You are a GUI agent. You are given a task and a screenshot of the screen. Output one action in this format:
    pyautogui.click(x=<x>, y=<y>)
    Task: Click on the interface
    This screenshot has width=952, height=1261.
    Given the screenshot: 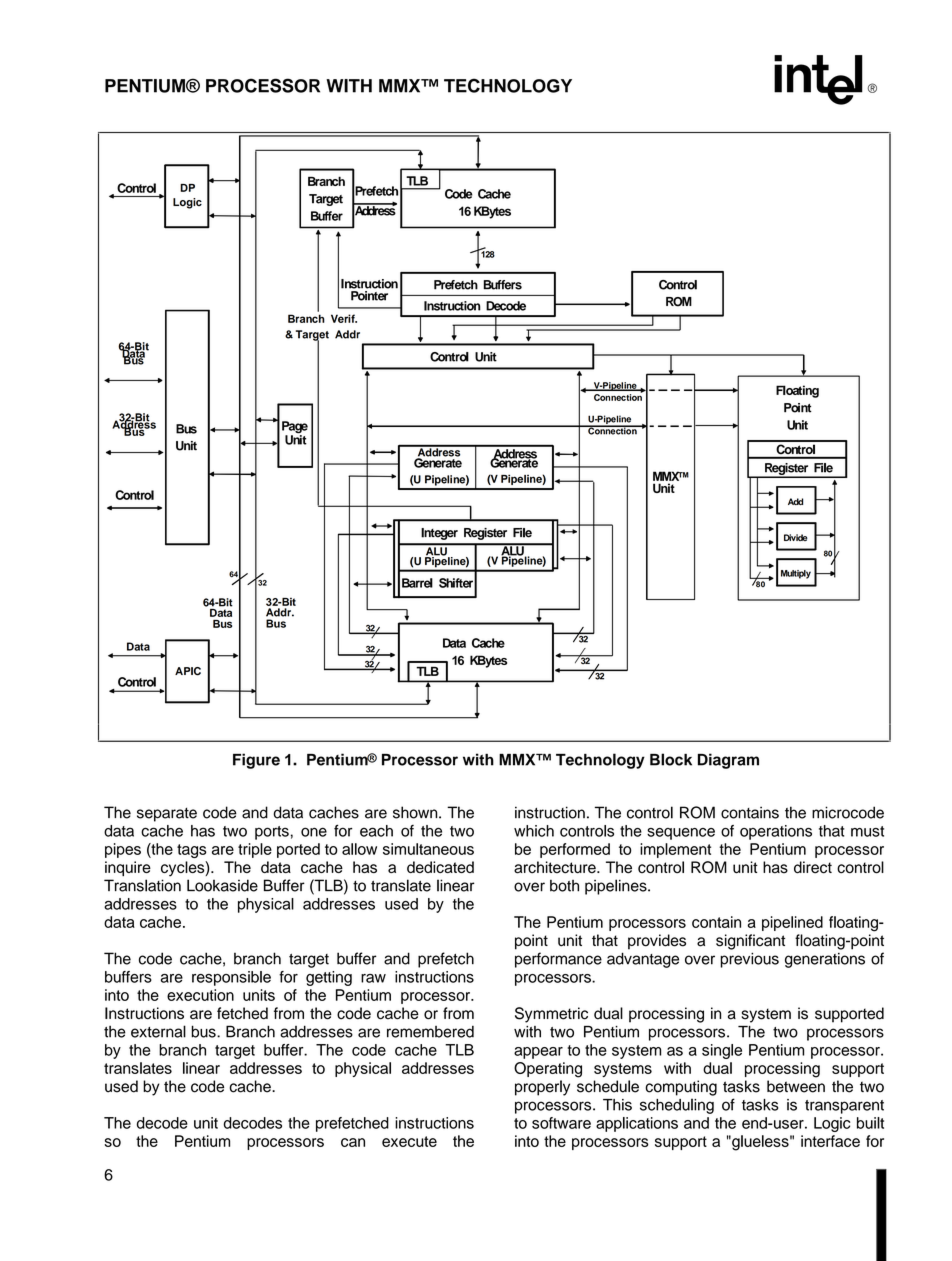 What is the action you would take?
    pyautogui.click(x=830, y=1141)
